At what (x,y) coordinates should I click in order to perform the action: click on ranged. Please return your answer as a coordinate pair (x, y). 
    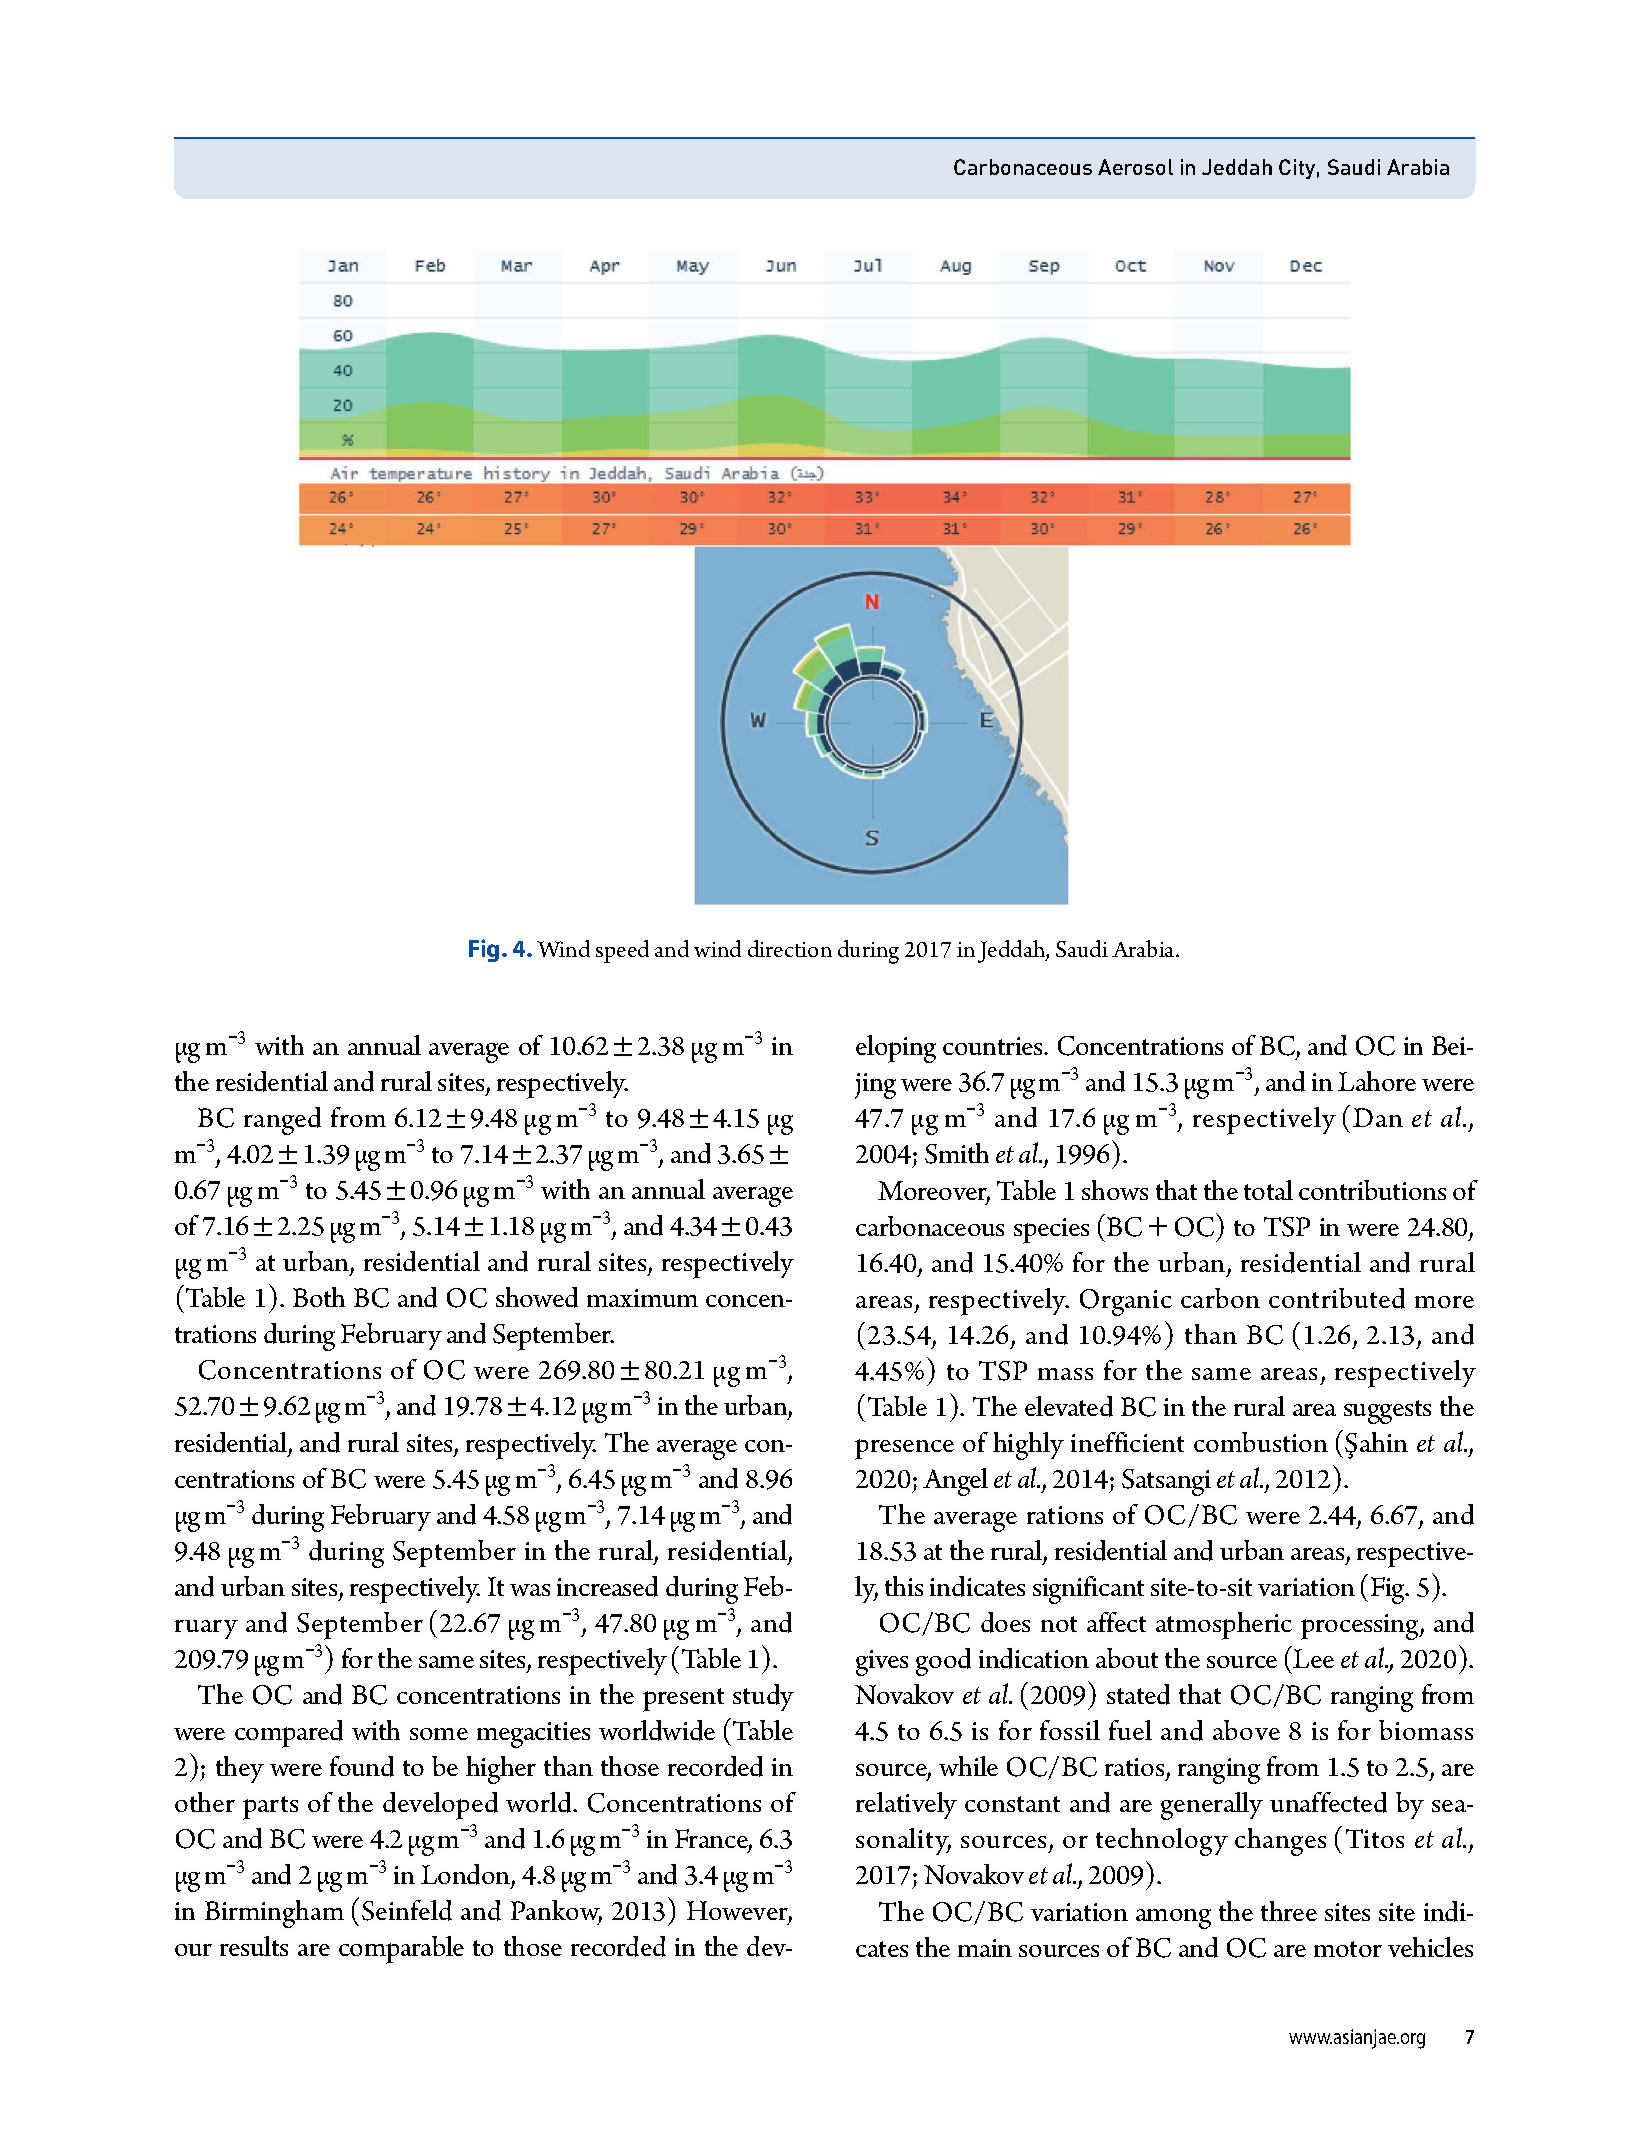
    Looking at the image, I should click on (282, 1121).
